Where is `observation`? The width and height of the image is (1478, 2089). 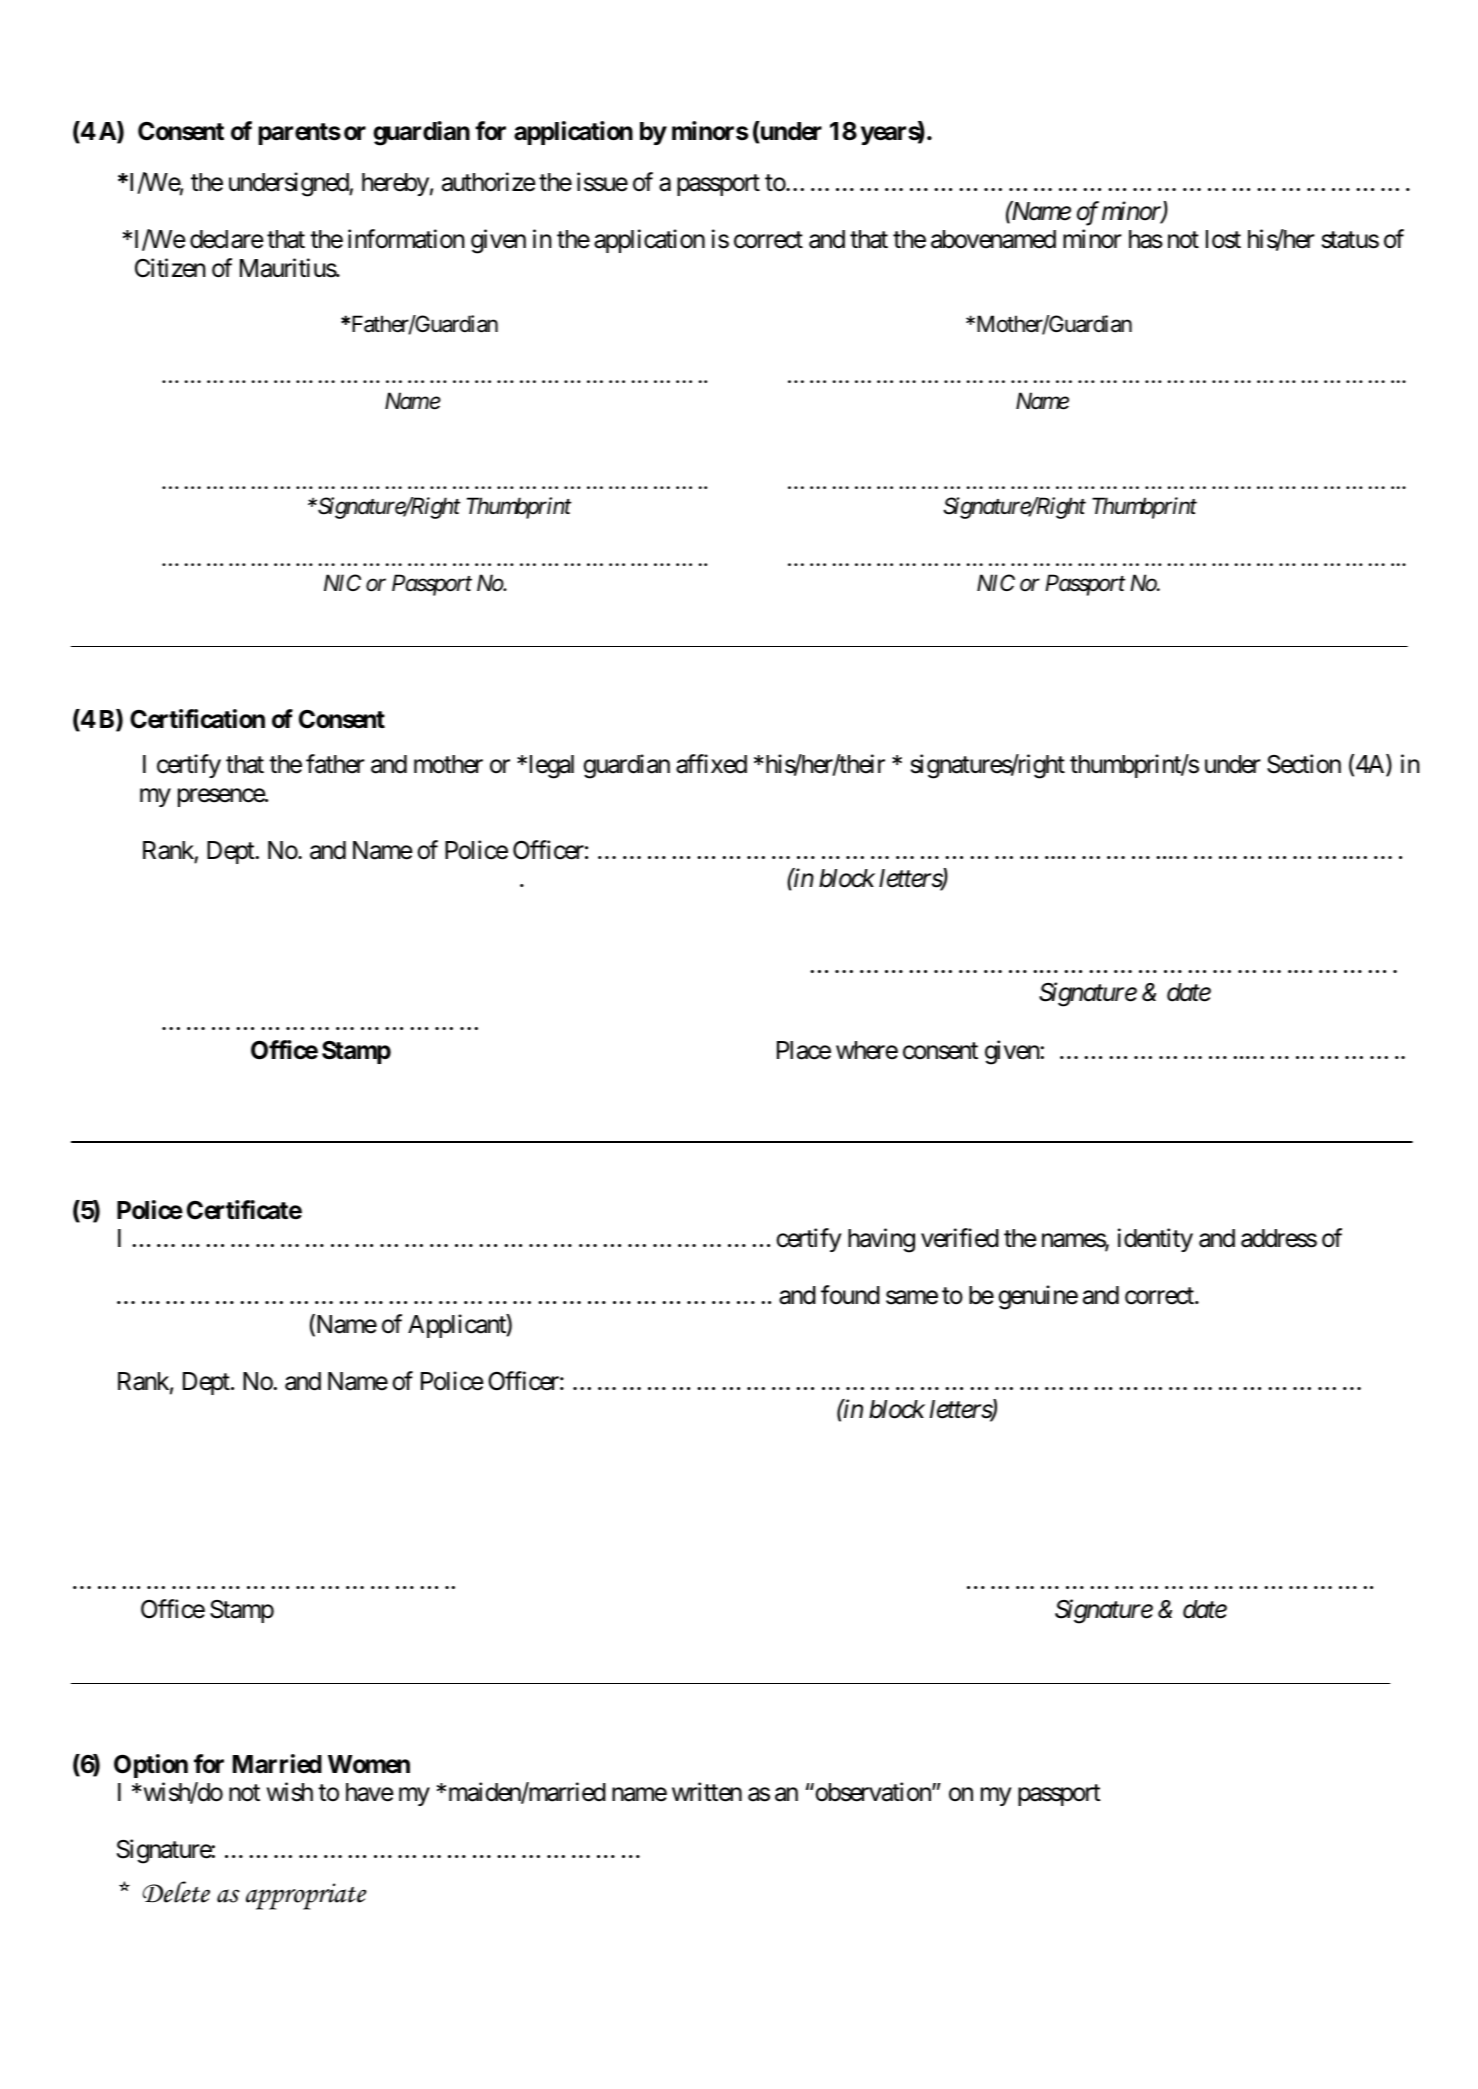
observation is located at coordinates (873, 1792).
